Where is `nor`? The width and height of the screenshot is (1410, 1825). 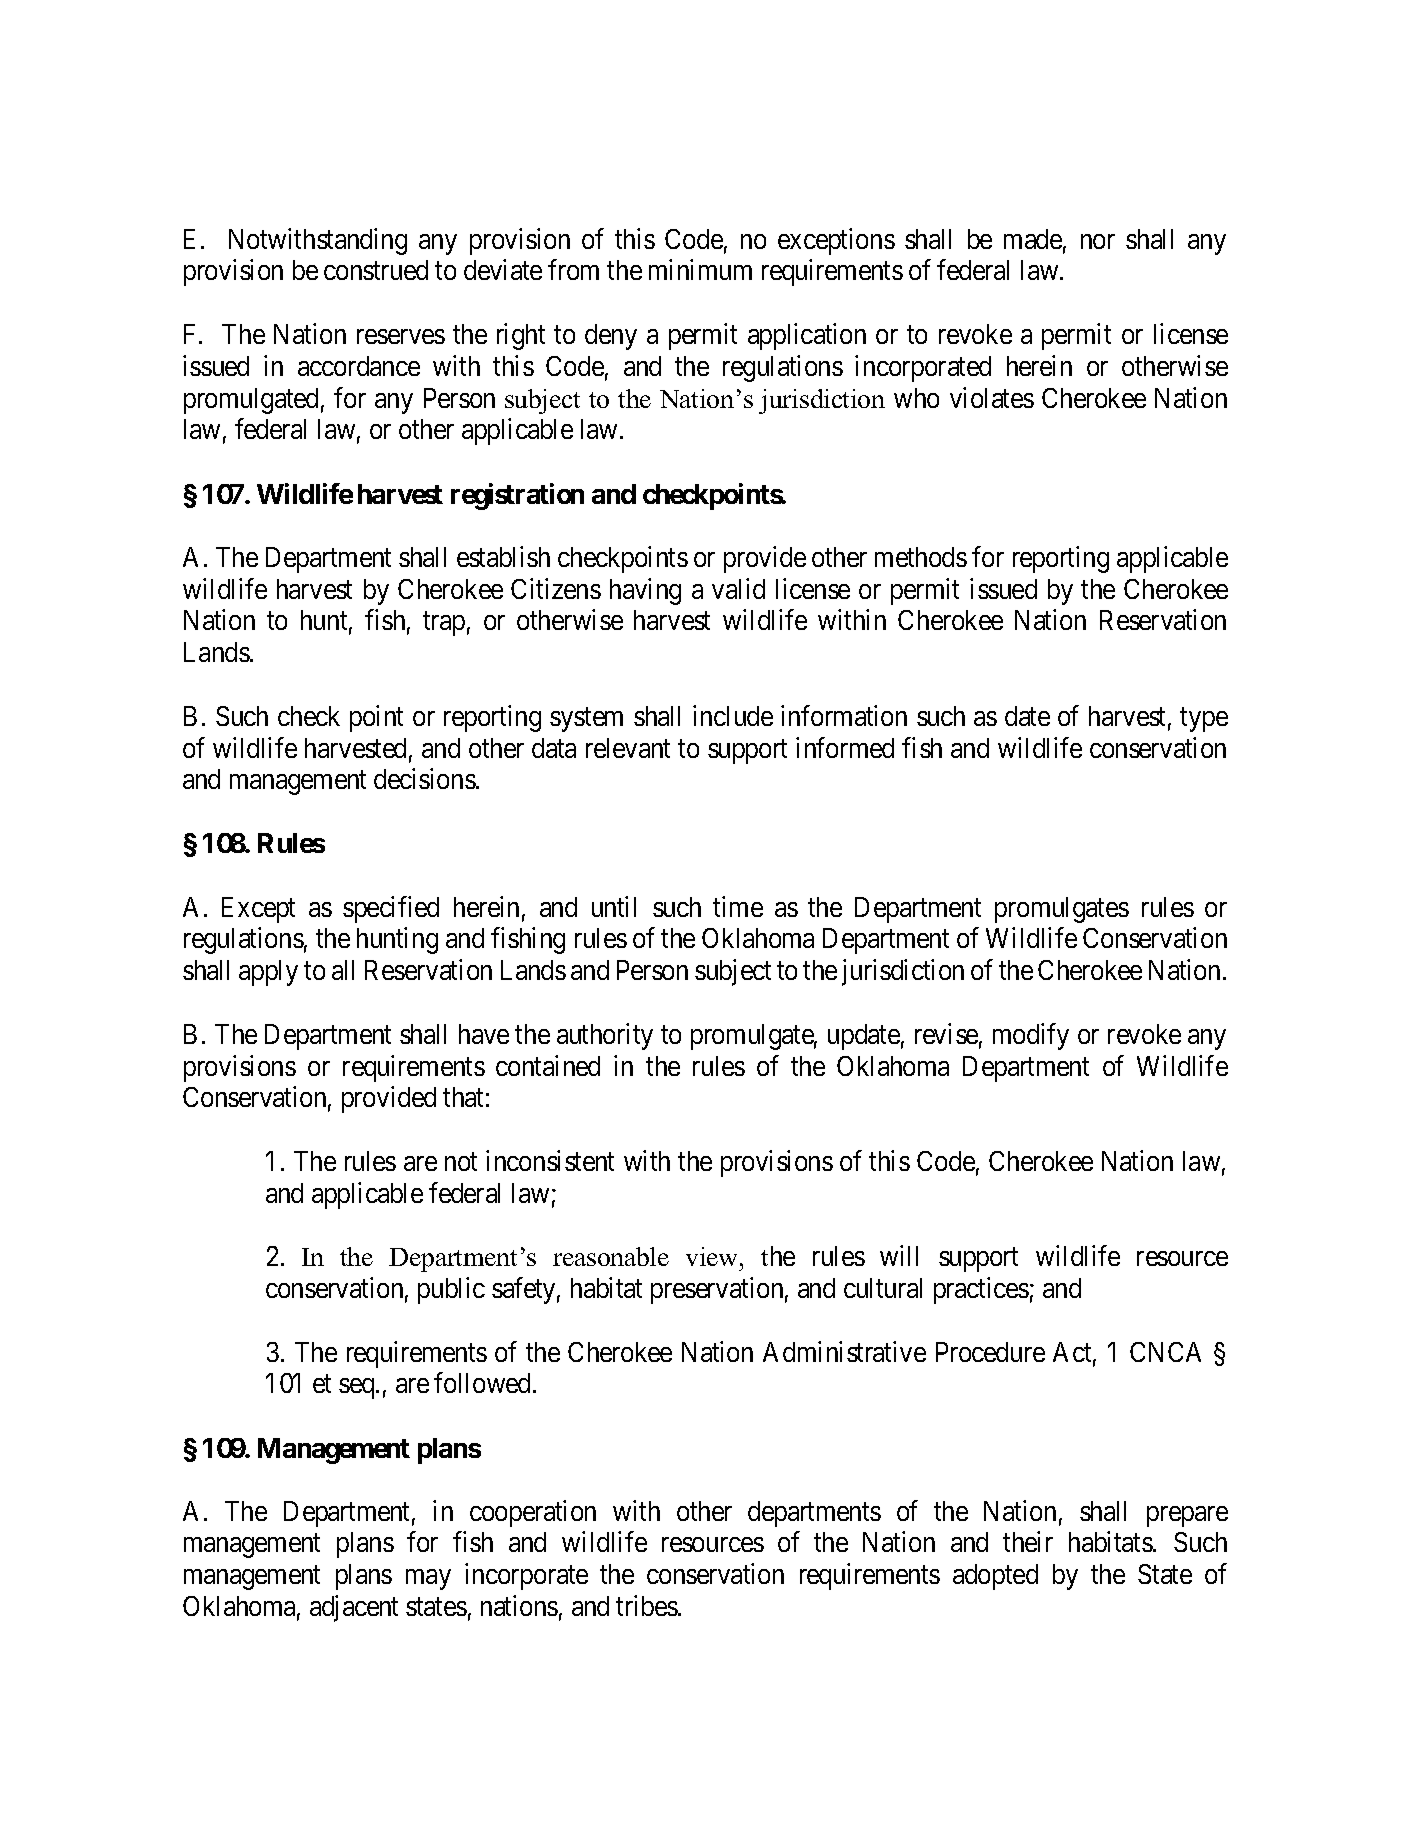 nor is located at coordinates (1098, 241).
